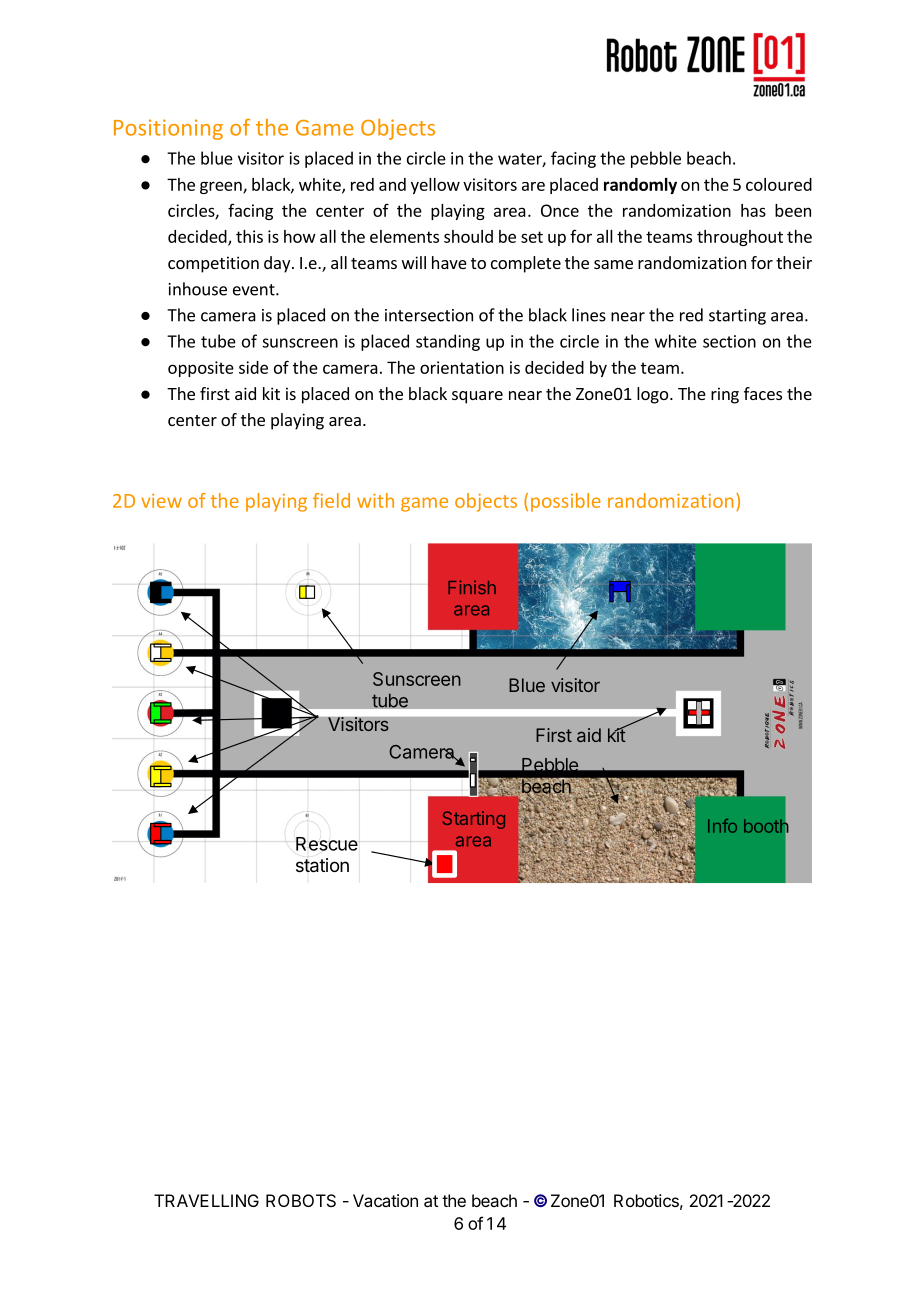 The height and width of the image is (1307, 924). I want to click on station, so click(322, 865).
